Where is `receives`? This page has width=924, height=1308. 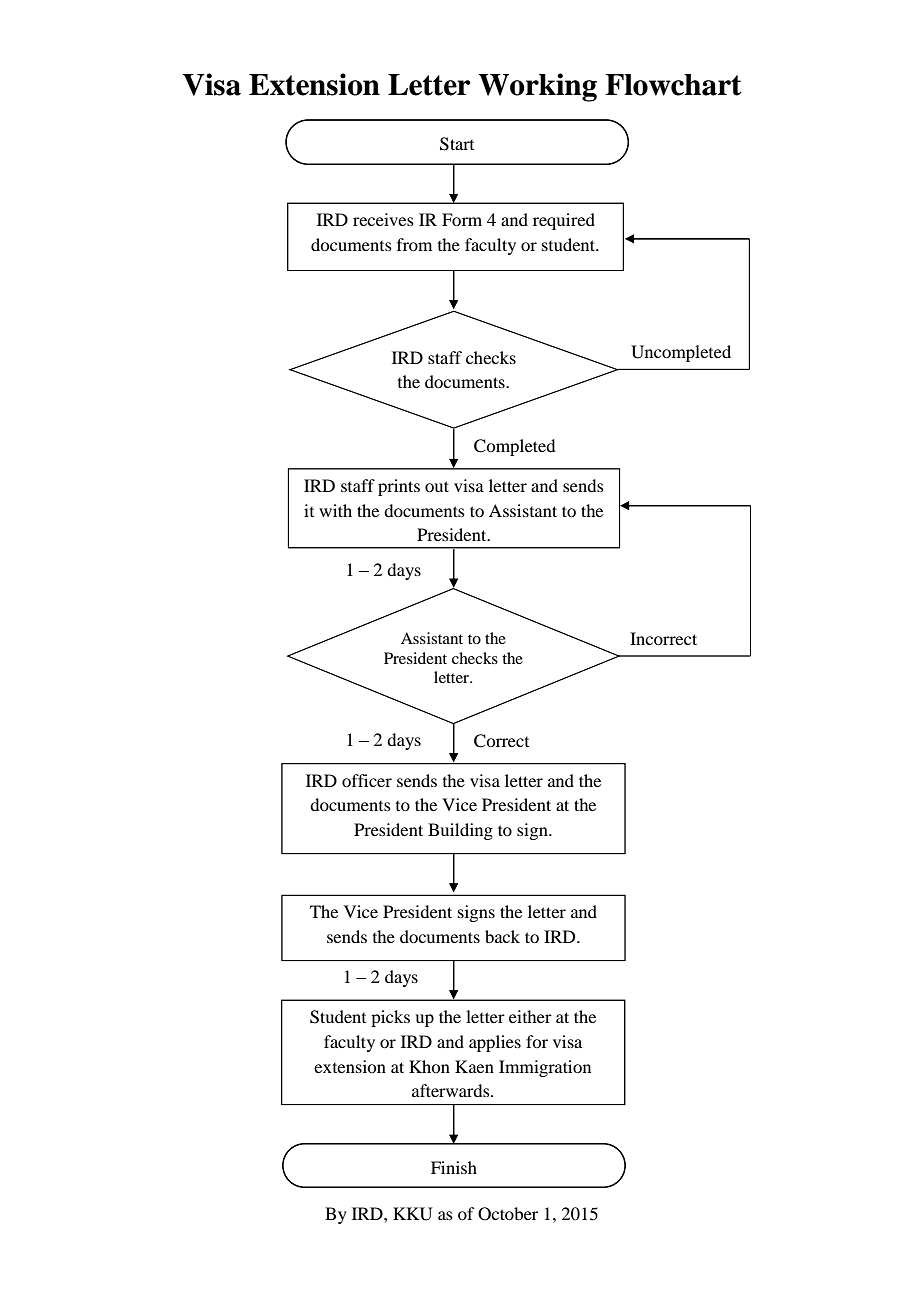 receives is located at coordinates (383, 219).
